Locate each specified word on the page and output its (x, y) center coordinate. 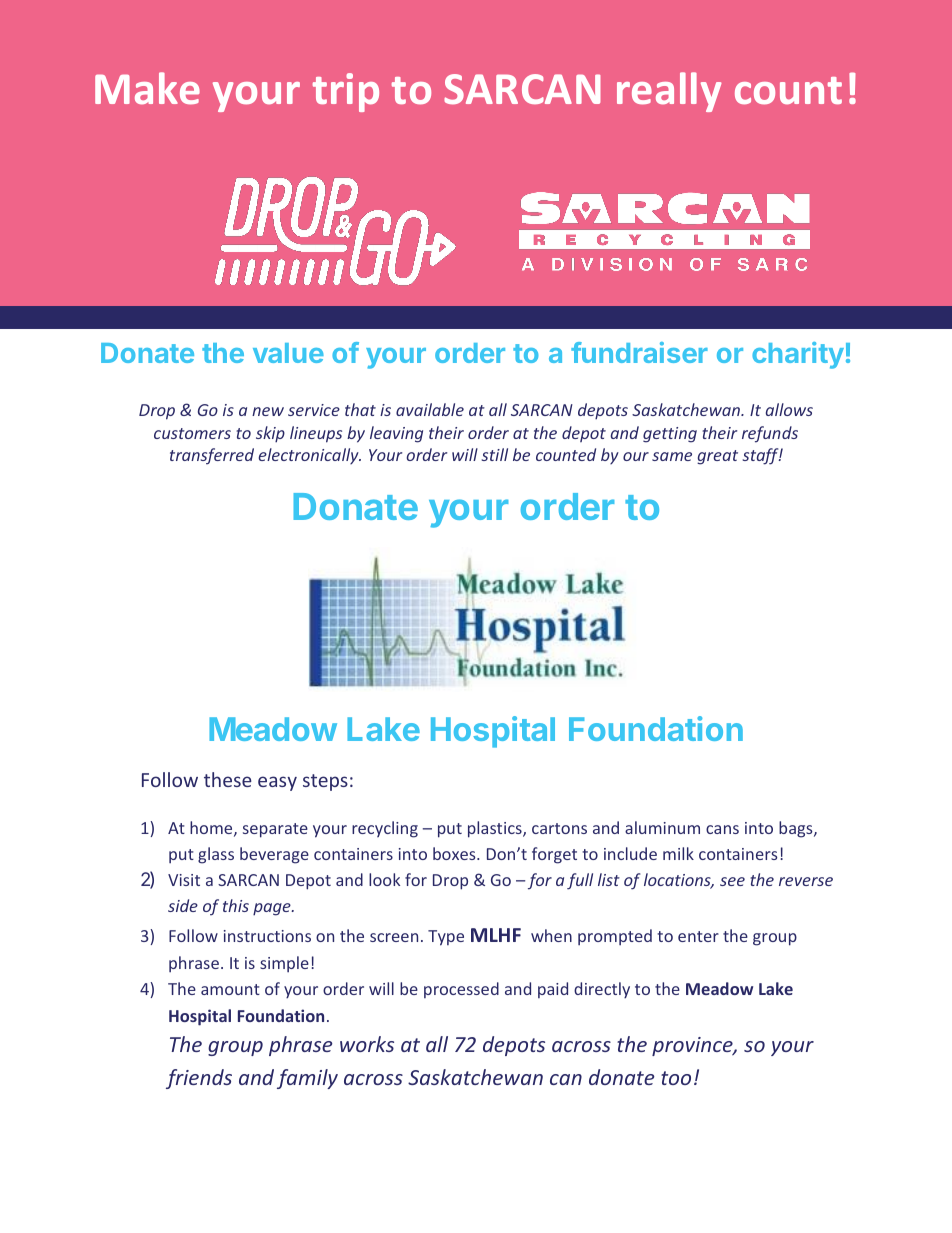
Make (147, 88)
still (495, 454)
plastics (496, 829)
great (717, 457)
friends (199, 1079)
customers (192, 433)
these (228, 779)
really (669, 92)
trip (346, 92)
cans (722, 829)
